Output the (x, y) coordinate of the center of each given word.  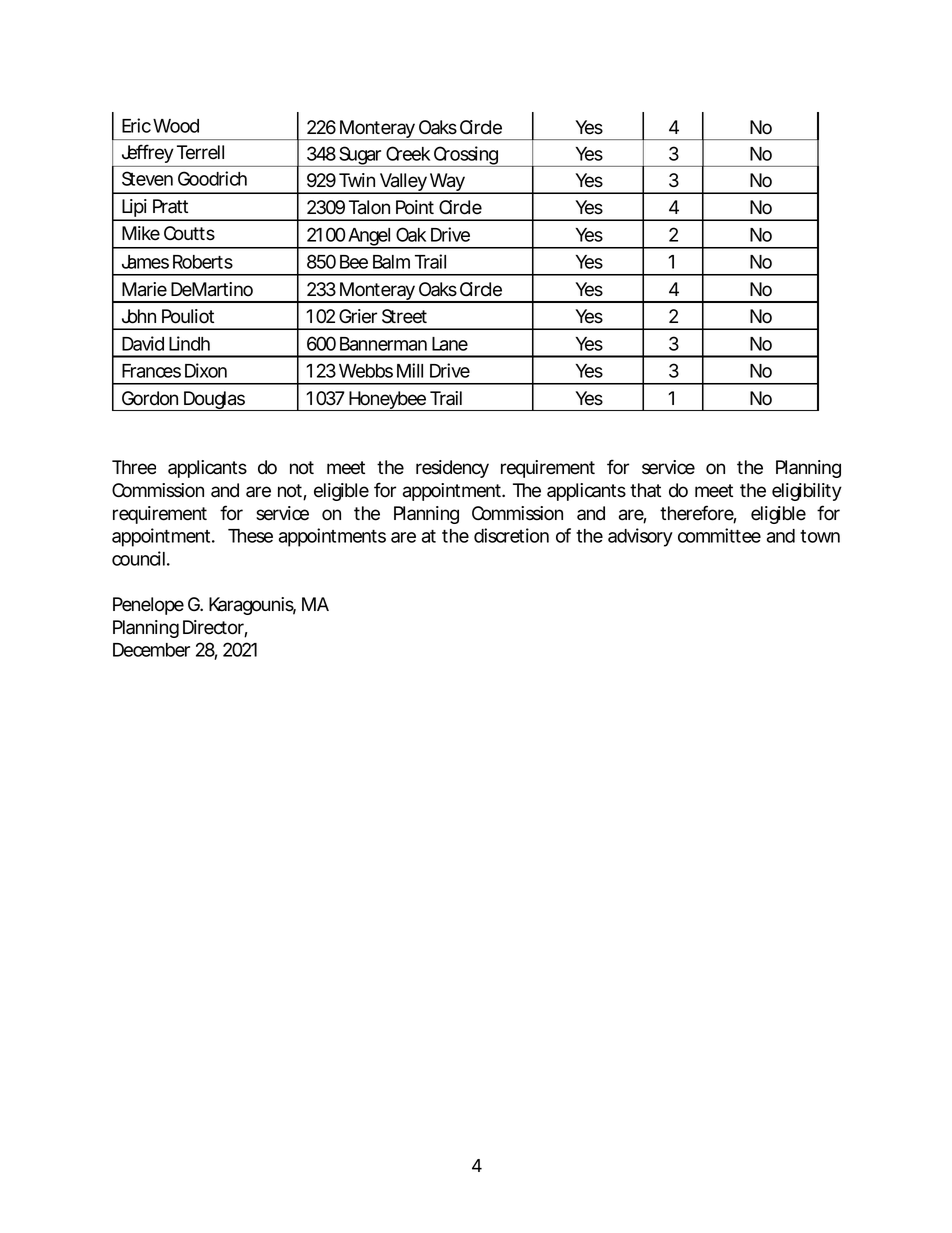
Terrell (200, 152)
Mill (410, 370)
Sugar (360, 156)
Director (214, 628)
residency (452, 469)
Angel (369, 238)
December (151, 650)
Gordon (150, 398)
